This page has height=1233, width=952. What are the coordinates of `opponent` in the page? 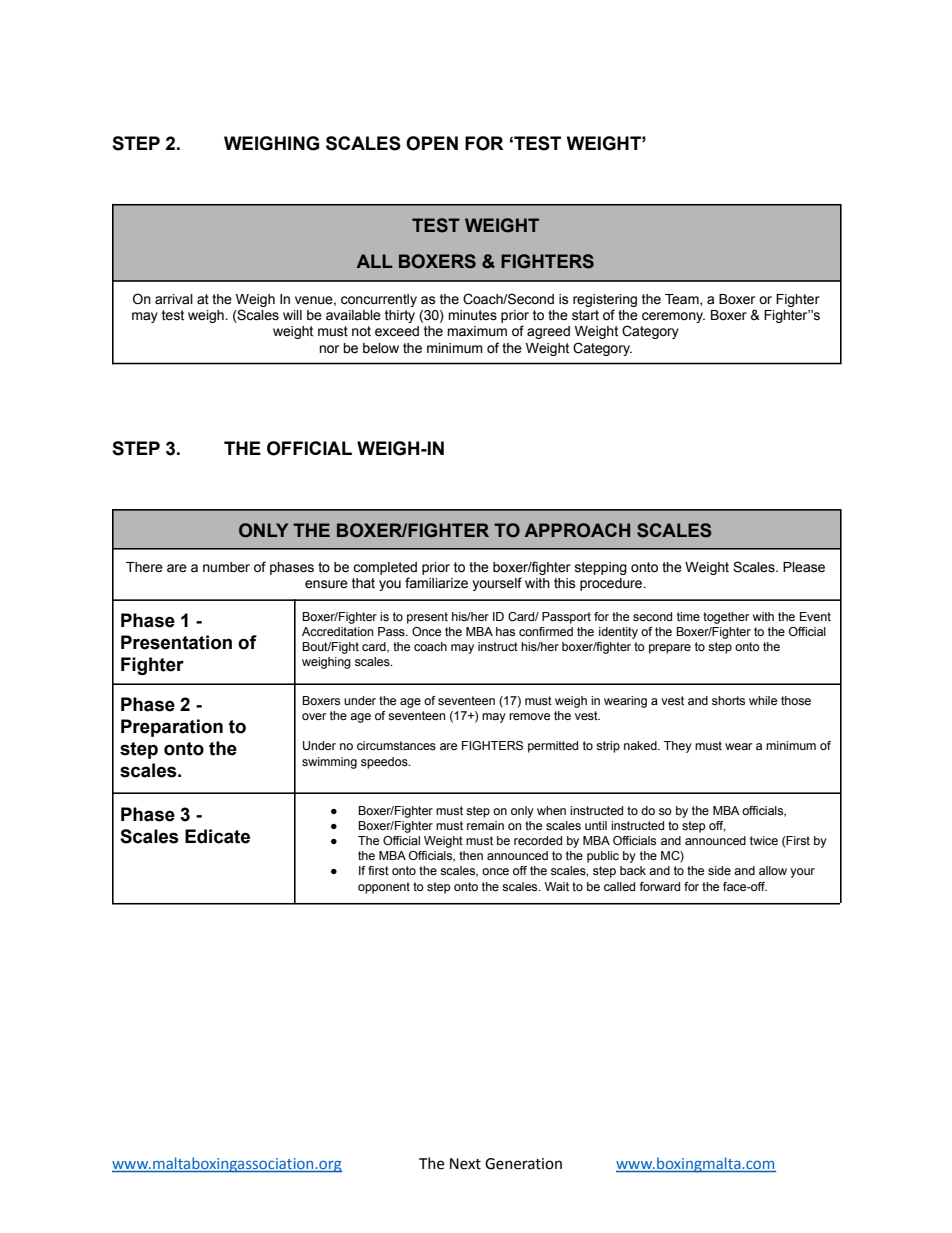 It's located at (384, 888).
